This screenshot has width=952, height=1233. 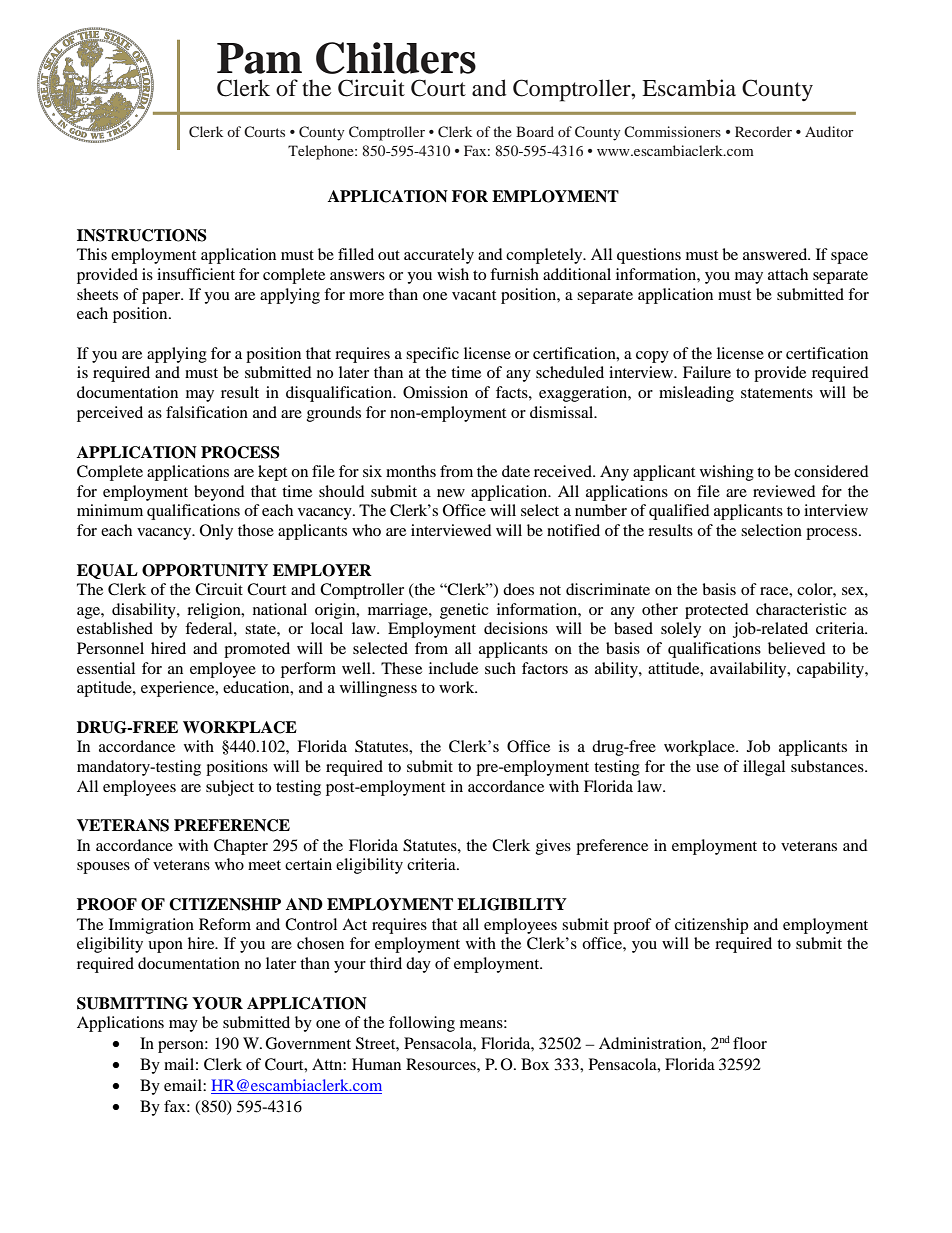 I want to click on does, so click(x=518, y=589).
